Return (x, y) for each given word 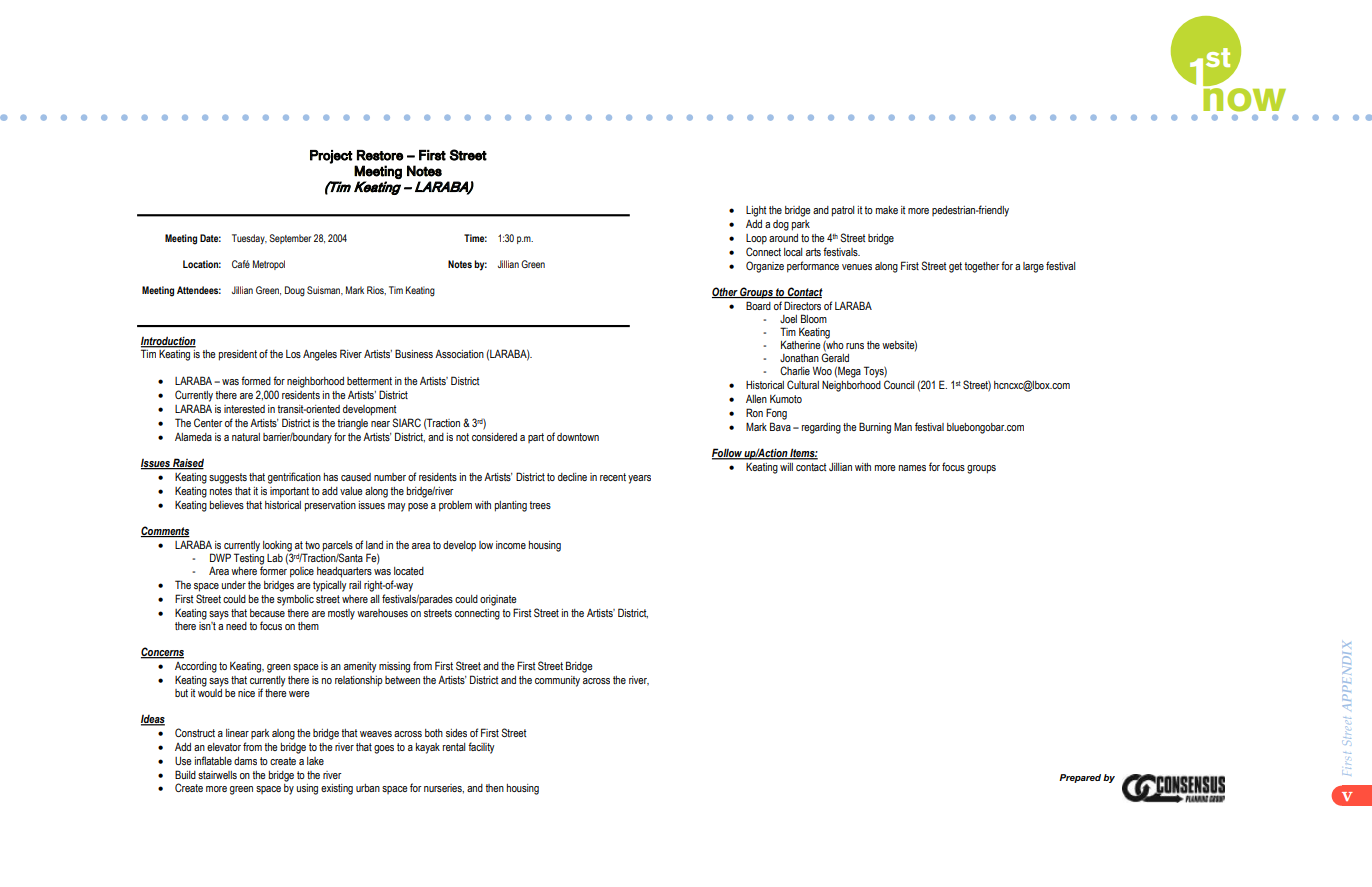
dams (245, 761)
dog (781, 225)
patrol (843, 211)
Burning (875, 428)
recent (613, 477)
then (494, 788)
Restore (380, 155)
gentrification (294, 478)
